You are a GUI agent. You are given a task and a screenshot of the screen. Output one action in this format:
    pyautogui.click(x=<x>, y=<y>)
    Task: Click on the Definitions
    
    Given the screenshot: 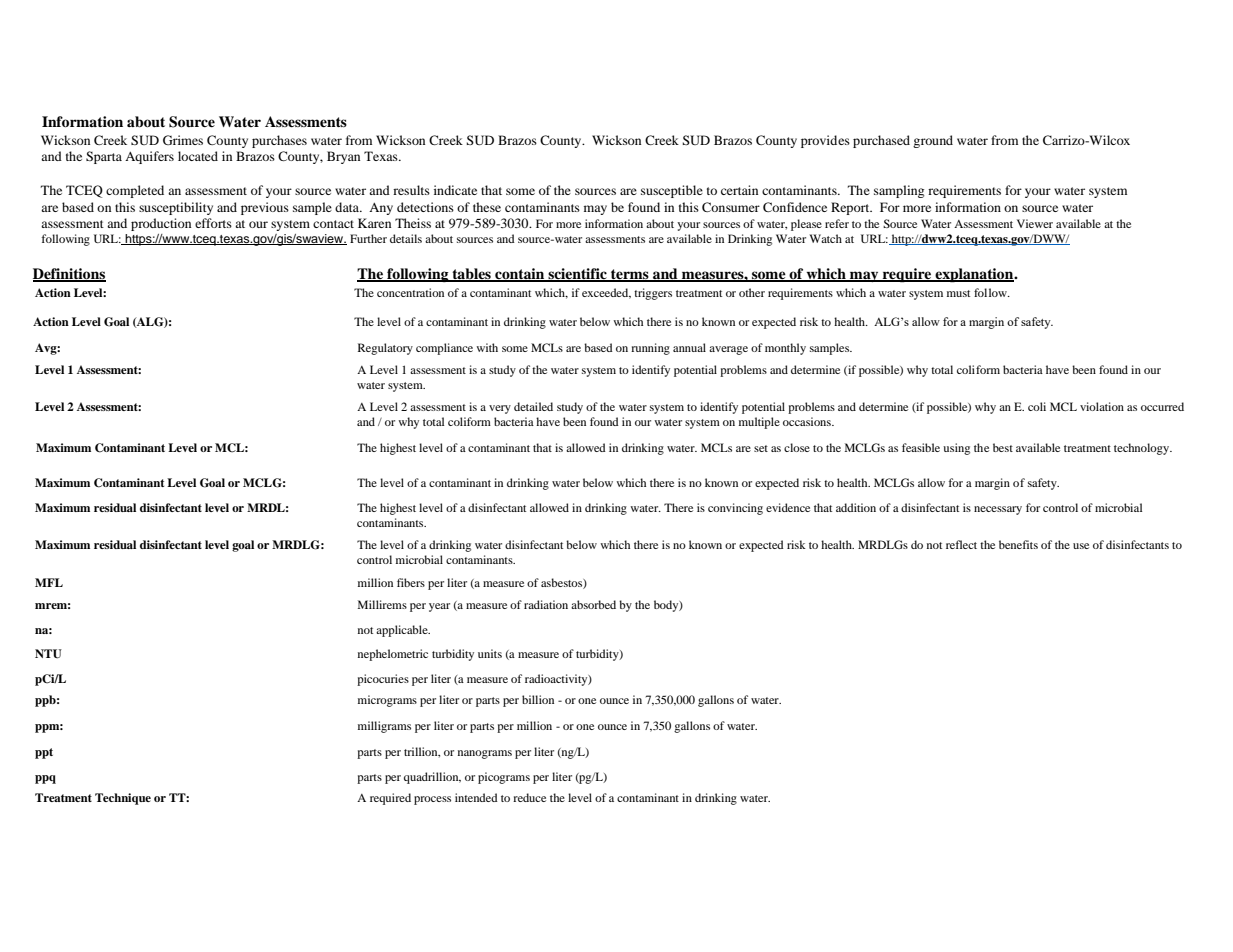 What is the action you would take?
    pyautogui.click(x=69, y=274)
